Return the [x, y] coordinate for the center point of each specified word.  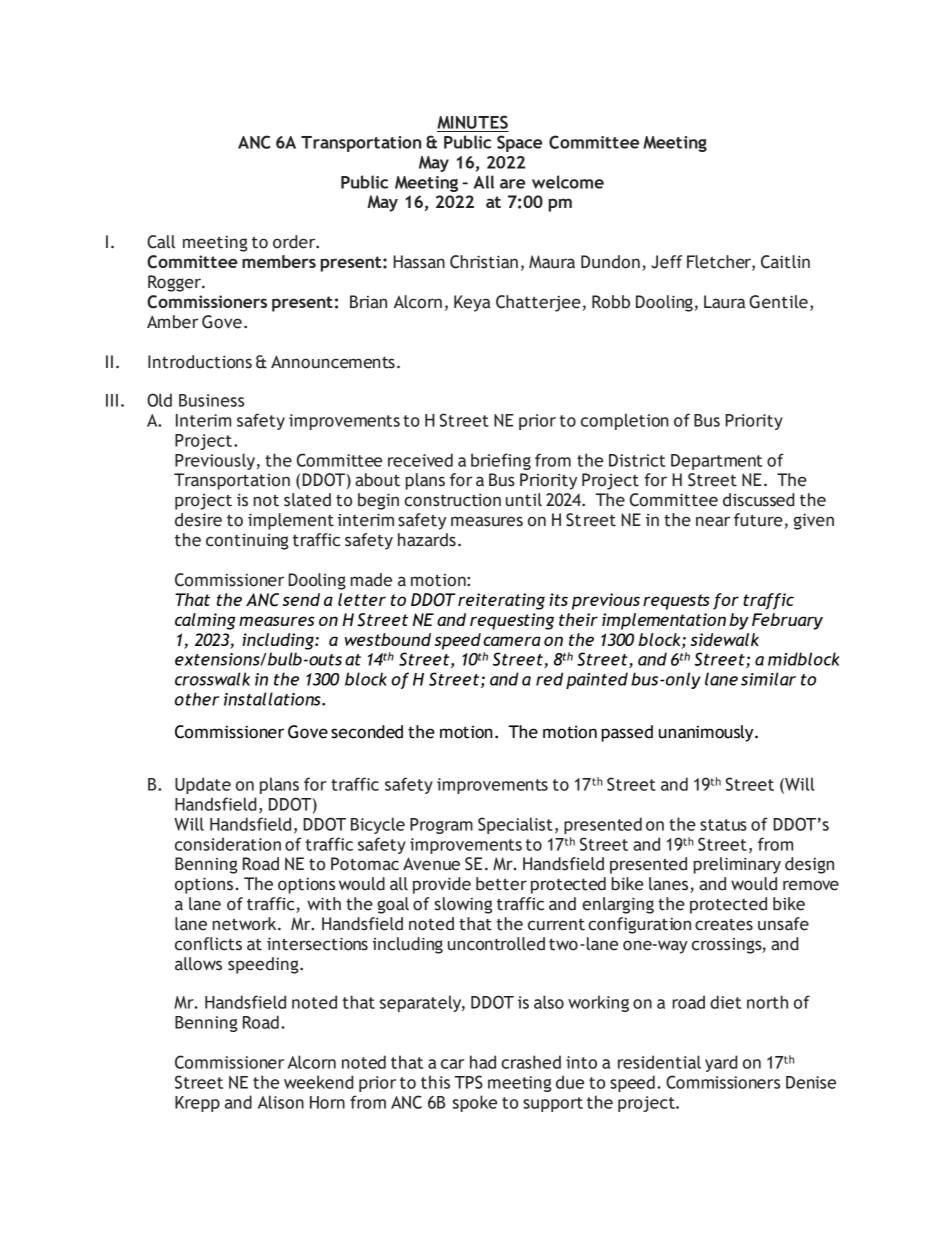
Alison [281, 1102]
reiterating [501, 601]
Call [161, 242]
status [723, 825]
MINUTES [472, 122]
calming [205, 621]
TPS [469, 1082]
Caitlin [785, 262]
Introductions [200, 362]
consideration [228, 844]
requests [676, 602]
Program [441, 826]
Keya [472, 303]
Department [716, 462]
